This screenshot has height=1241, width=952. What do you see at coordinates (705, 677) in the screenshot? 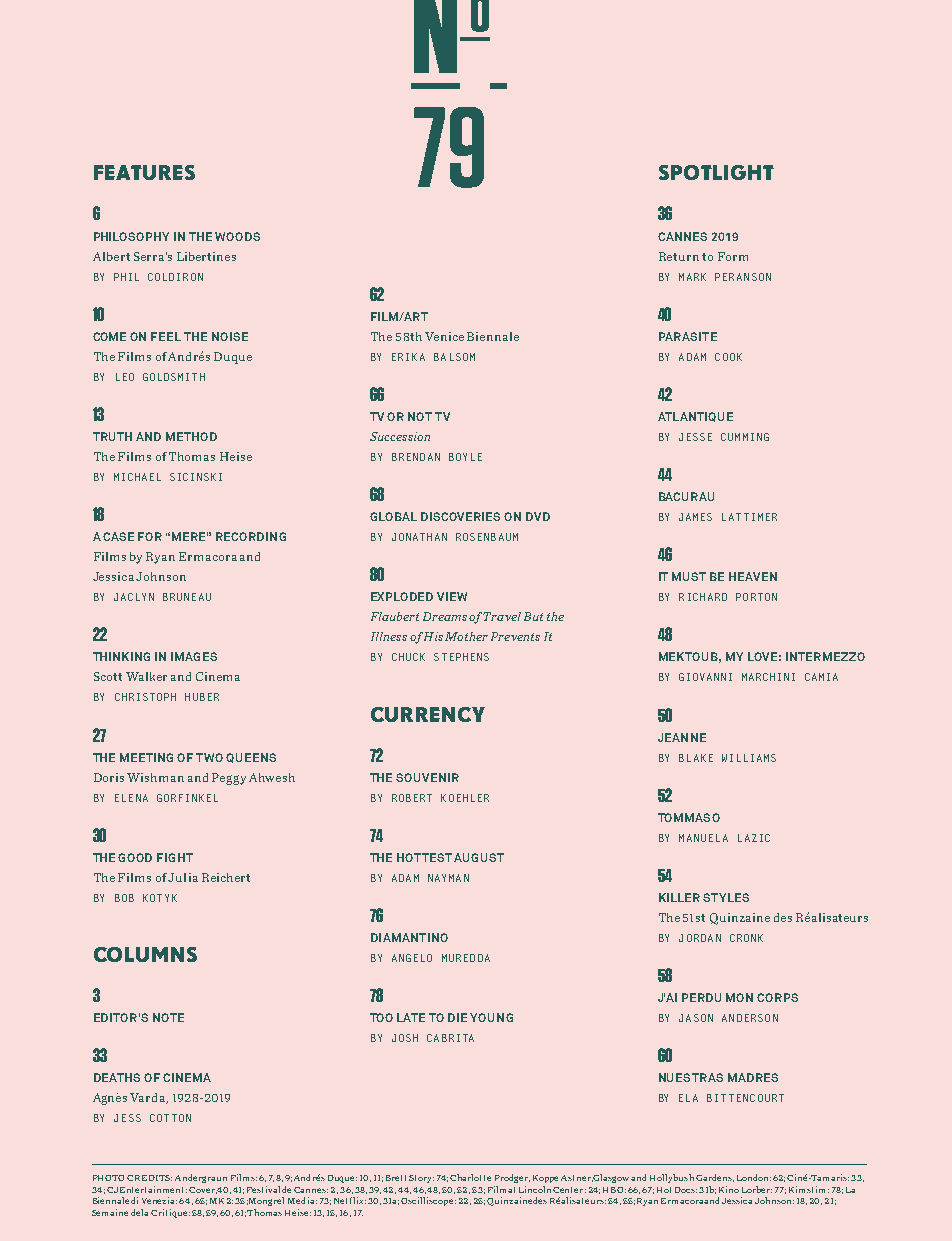
I see `GIOVANNI` at bounding box center [705, 677].
